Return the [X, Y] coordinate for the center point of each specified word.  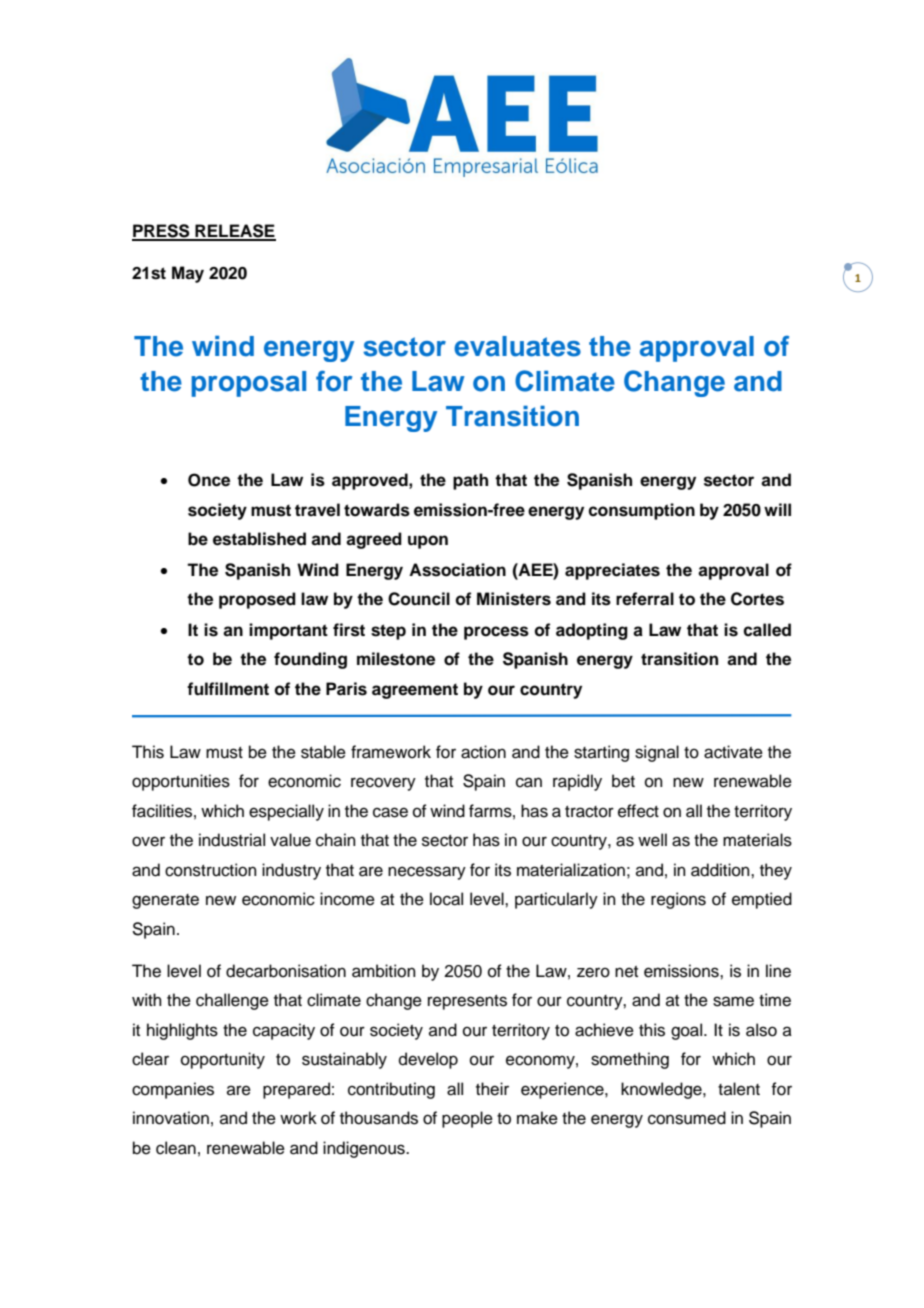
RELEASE [234, 232]
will [777, 509]
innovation [171, 1118]
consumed [687, 1118]
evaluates [517, 346]
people [467, 1119]
